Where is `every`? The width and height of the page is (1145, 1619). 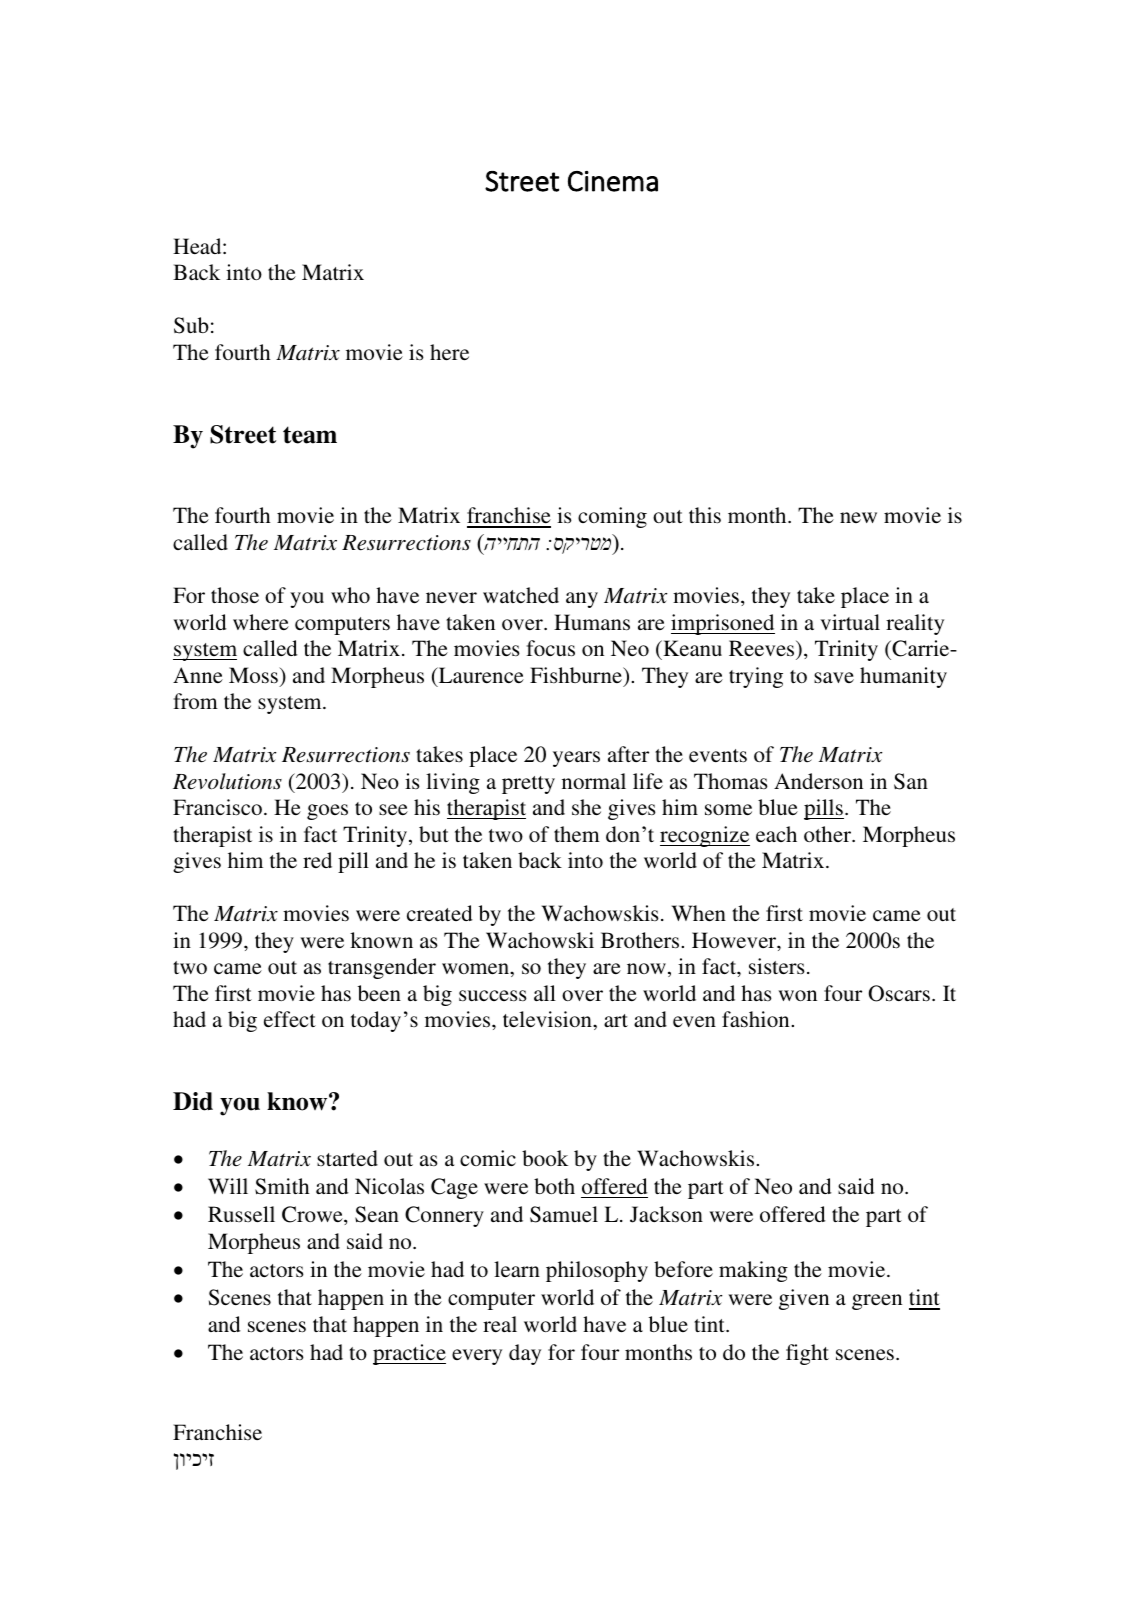
every is located at coordinates (477, 1357).
